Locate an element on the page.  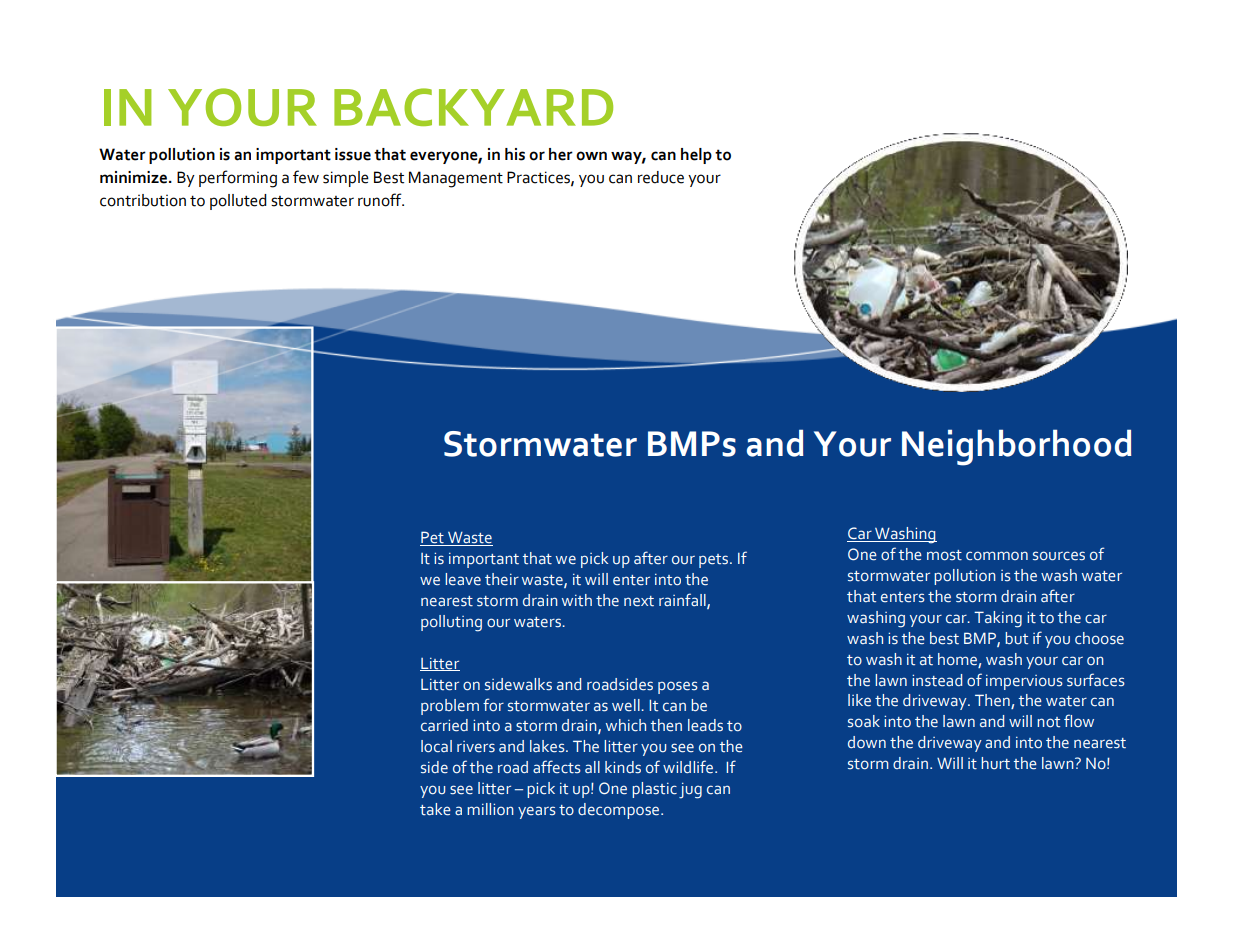
help is located at coordinates (696, 156).
